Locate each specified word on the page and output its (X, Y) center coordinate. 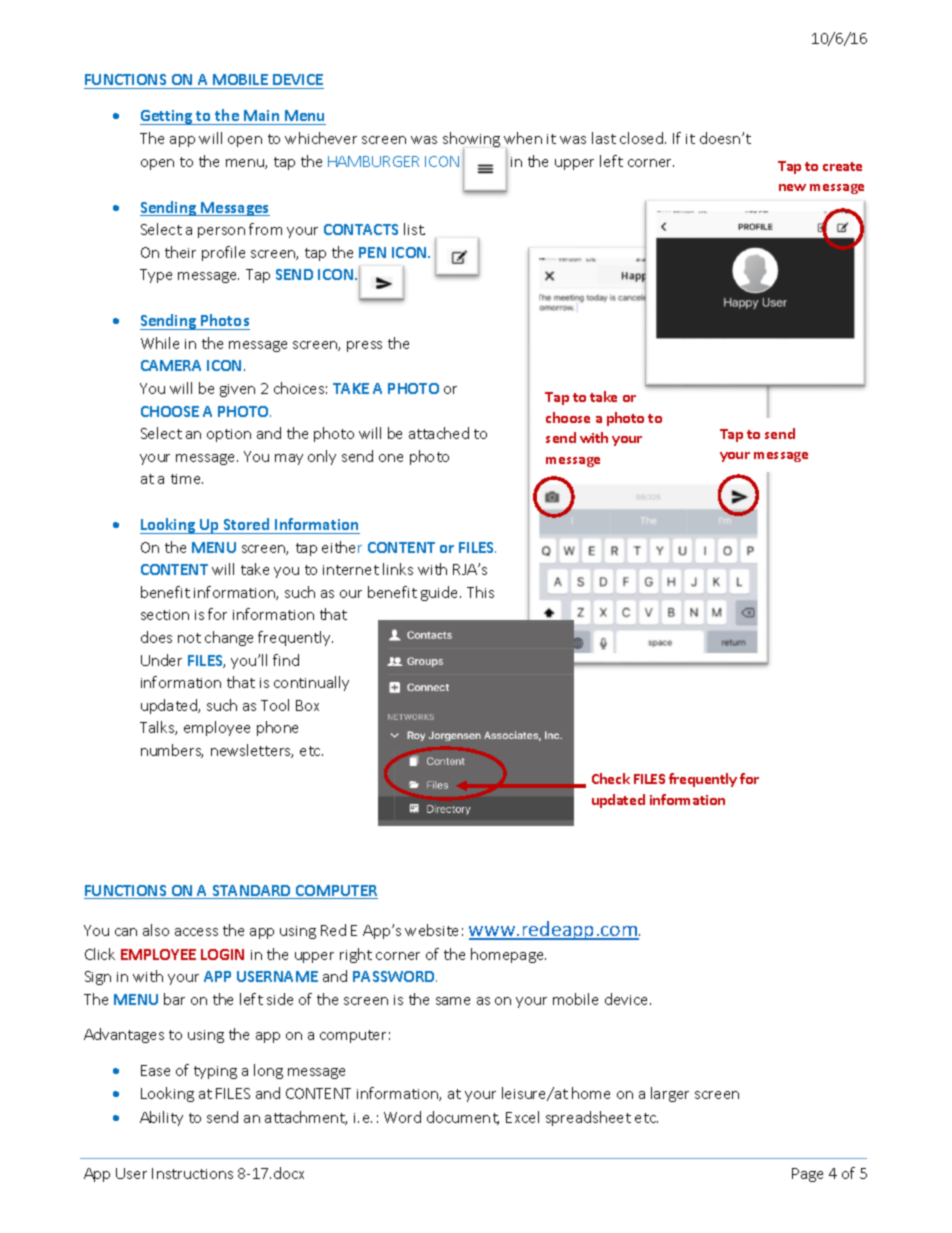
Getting (167, 117)
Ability (161, 1118)
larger (670, 1094)
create (842, 166)
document (463, 1118)
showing (471, 141)
